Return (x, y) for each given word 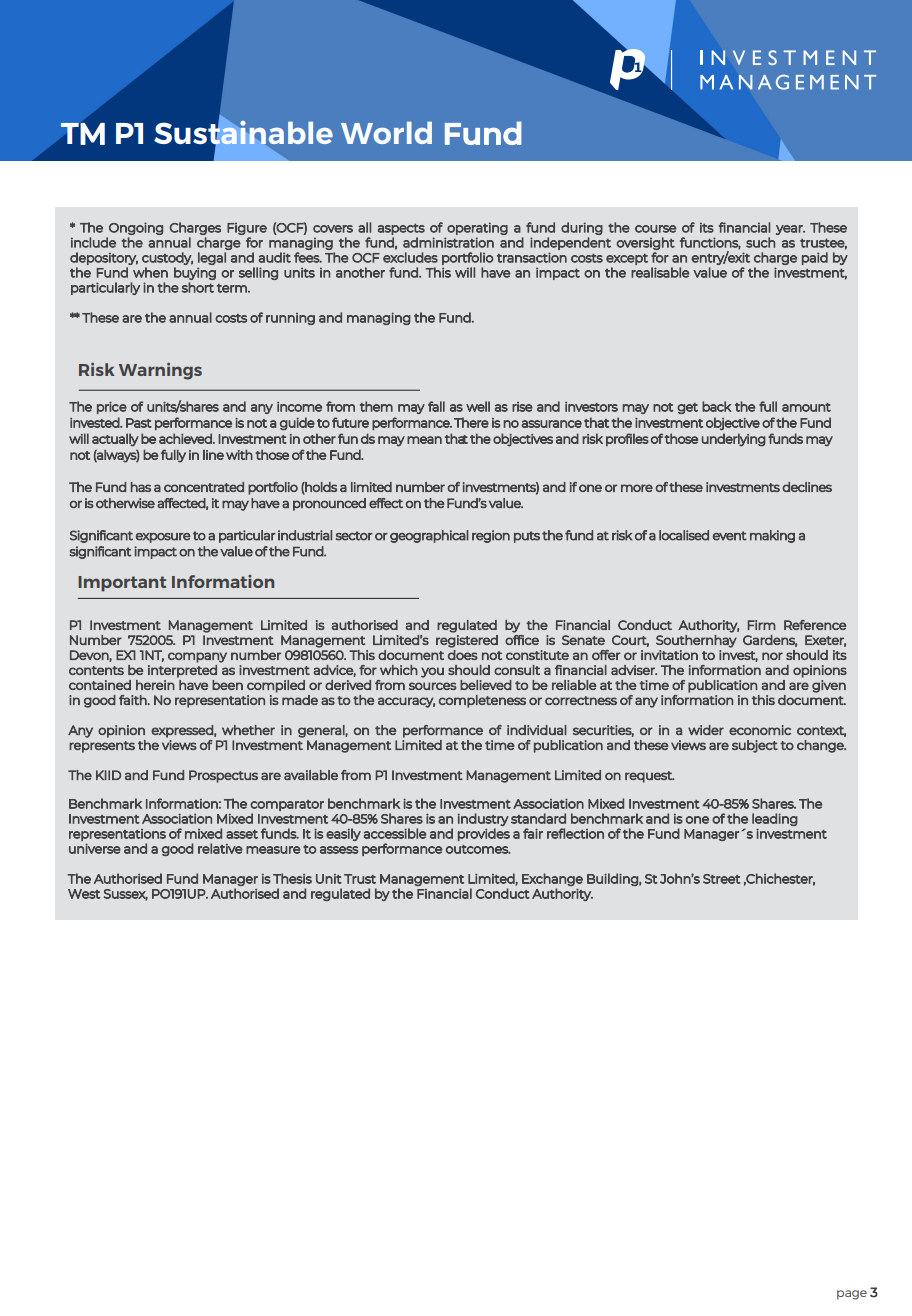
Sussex (126, 895)
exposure (163, 538)
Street (722, 879)
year (790, 230)
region (491, 536)
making (772, 536)
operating (477, 228)
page (852, 1295)
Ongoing (136, 228)
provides (484, 834)
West (84, 894)
